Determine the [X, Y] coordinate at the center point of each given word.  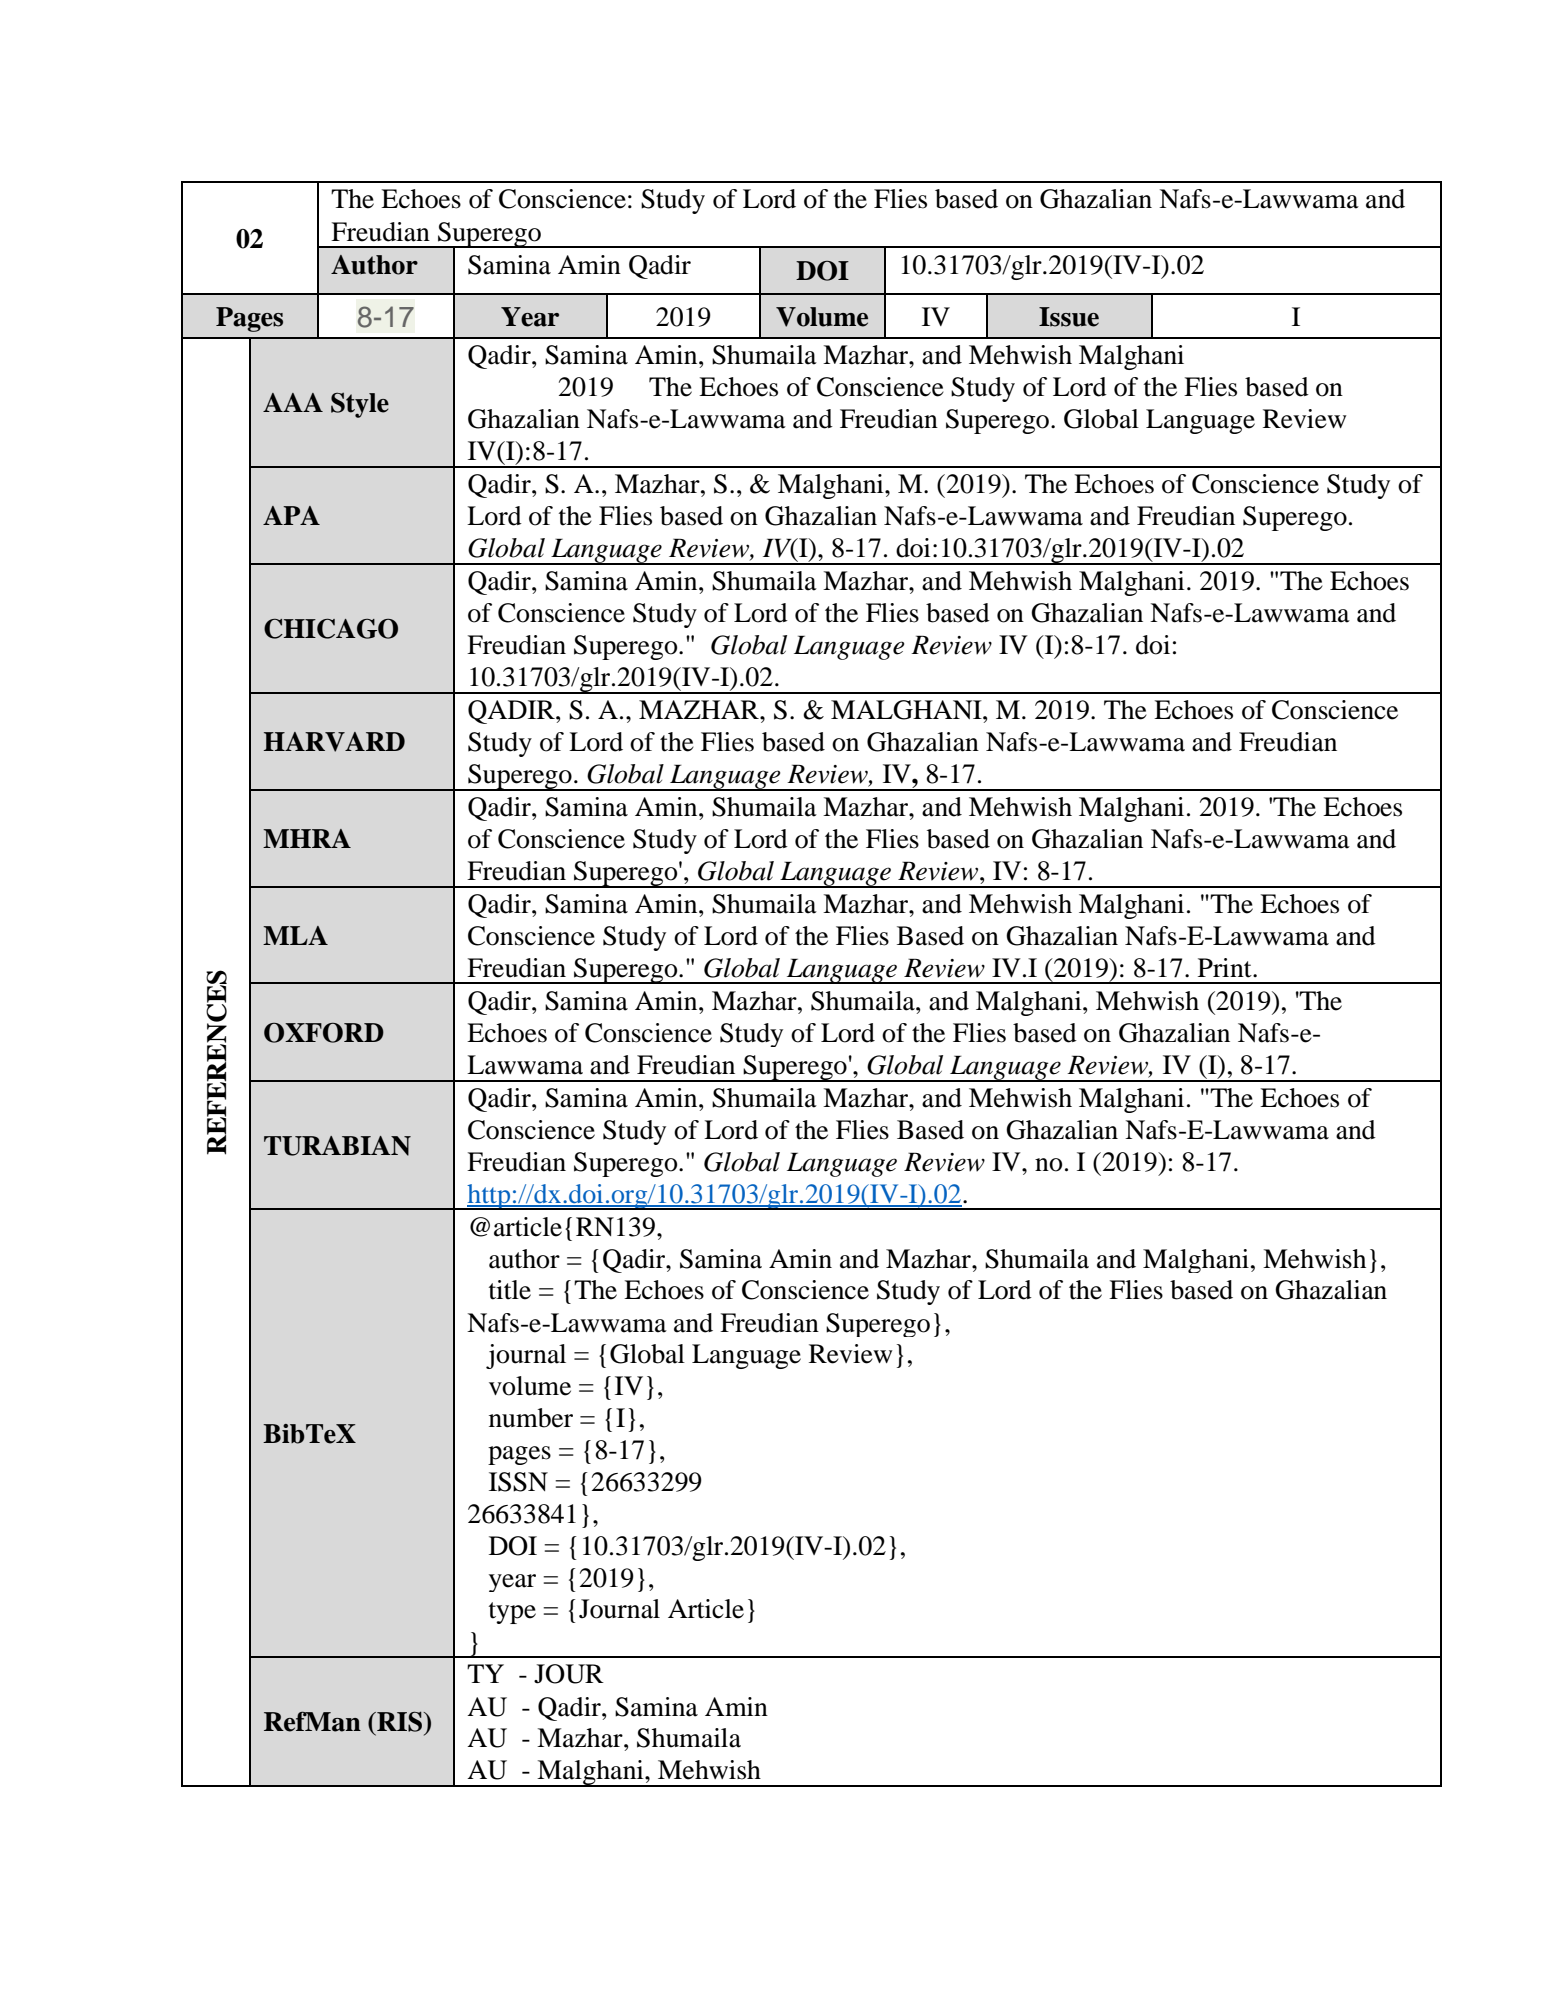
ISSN [518, 1482]
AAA [293, 402]
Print [1226, 968]
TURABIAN [337, 1146]
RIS [400, 1721]
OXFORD [324, 1033]
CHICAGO [331, 628]
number [531, 1418]
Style [360, 405]
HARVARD [334, 742]
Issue [1069, 317]
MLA [295, 935]
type [512, 1613]
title [510, 1290]
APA [291, 515]
